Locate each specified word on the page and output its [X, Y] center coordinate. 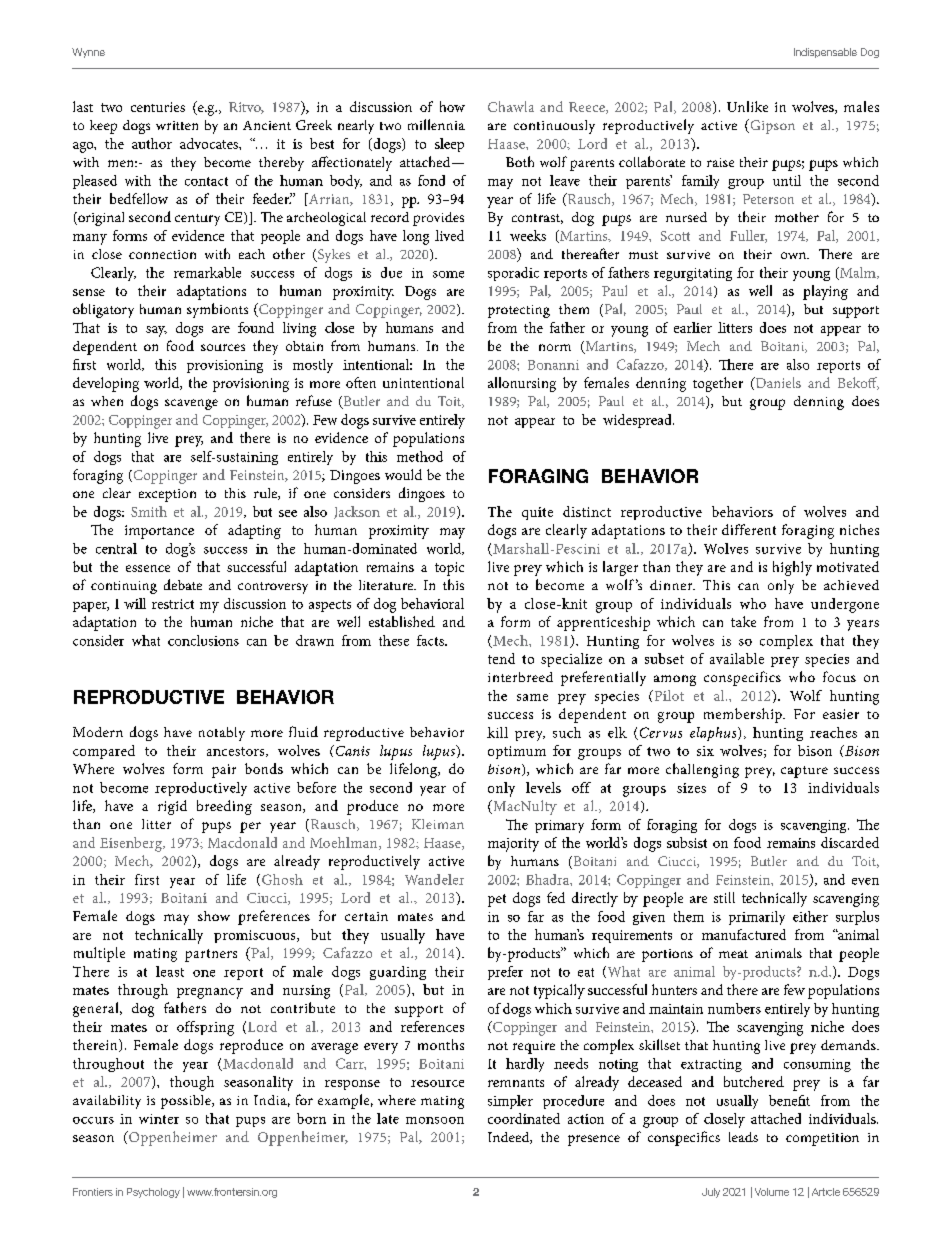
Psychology [153, 1193]
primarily [757, 918]
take [743, 621]
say [156, 331]
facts [431, 640]
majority [513, 845]
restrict [173, 604]
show [214, 916]
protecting [519, 311]
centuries [158, 107]
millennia [436, 124]
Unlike [747, 106]
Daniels [777, 383]
